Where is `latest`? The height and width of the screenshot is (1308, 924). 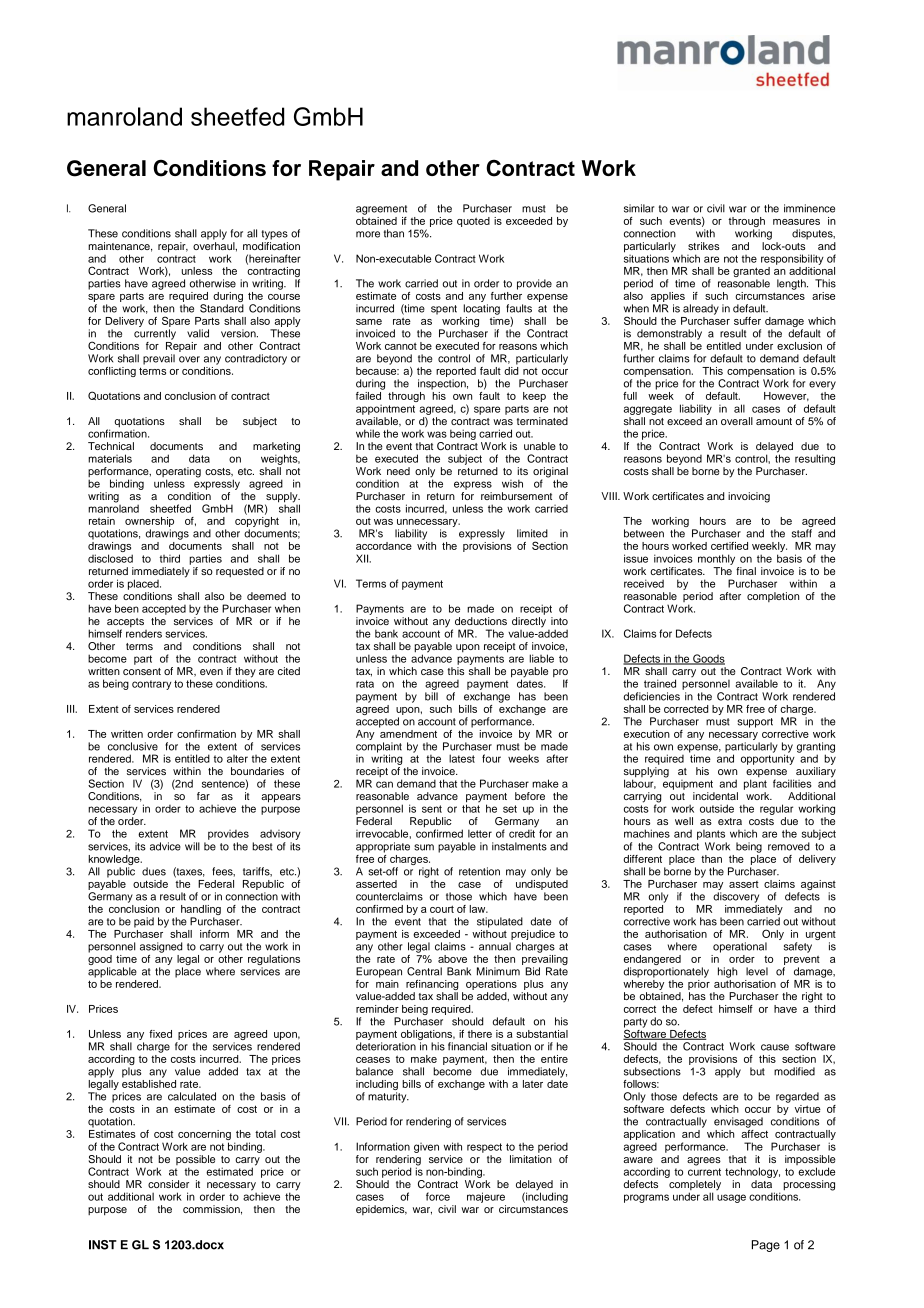
latest is located at coordinates (462, 758).
